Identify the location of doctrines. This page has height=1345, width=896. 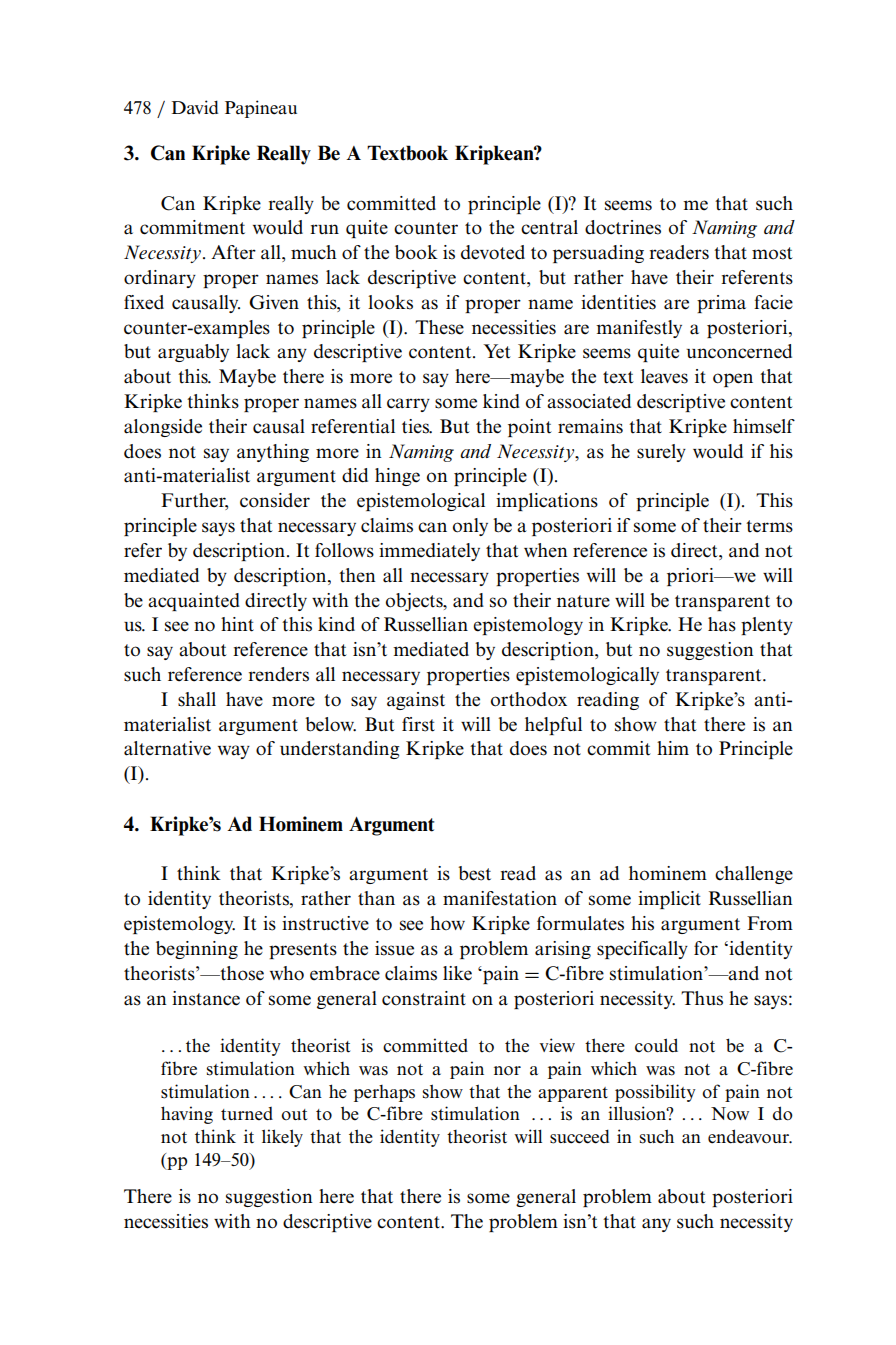
(623, 227).
